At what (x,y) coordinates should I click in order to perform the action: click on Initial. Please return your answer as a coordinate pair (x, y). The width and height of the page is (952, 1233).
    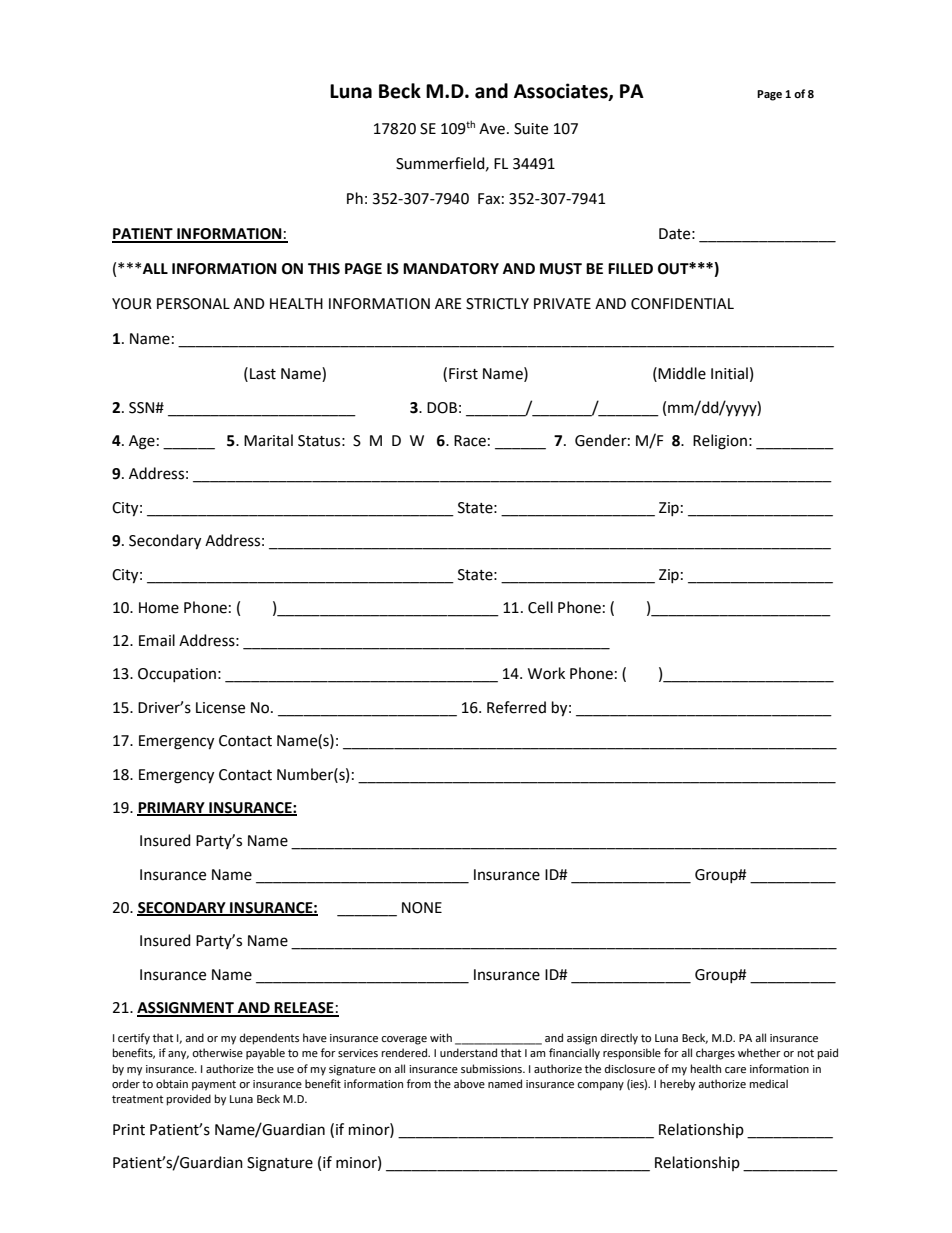
    Looking at the image, I should click on (729, 373).
